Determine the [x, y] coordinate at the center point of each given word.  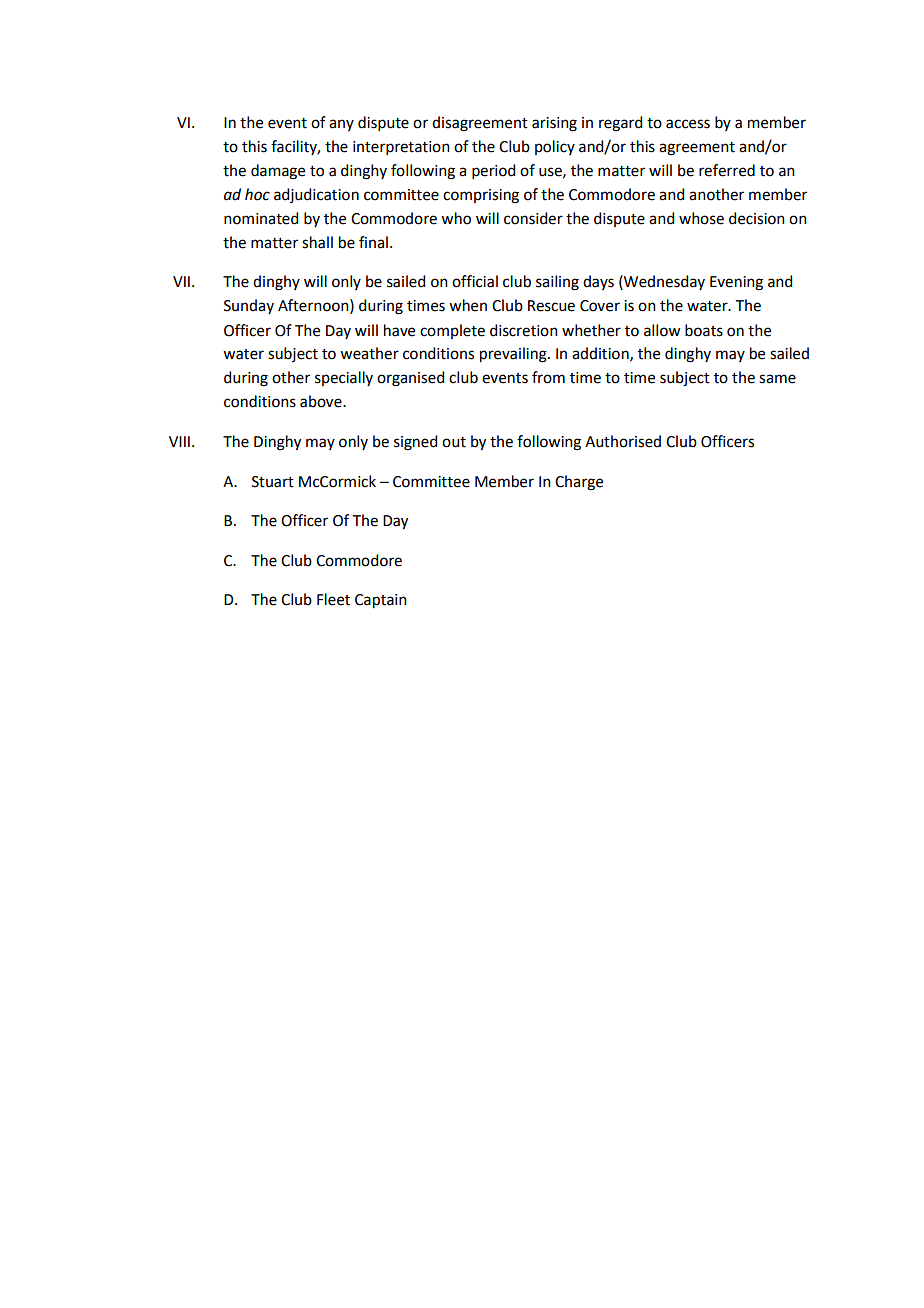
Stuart [273, 482]
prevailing [514, 355]
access [688, 124]
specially [344, 378]
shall [317, 242]
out [454, 442]
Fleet [333, 599]
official [475, 281]
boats [704, 330]
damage [278, 172]
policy [555, 147]
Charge [579, 483]
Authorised [623, 441]
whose [701, 218]
